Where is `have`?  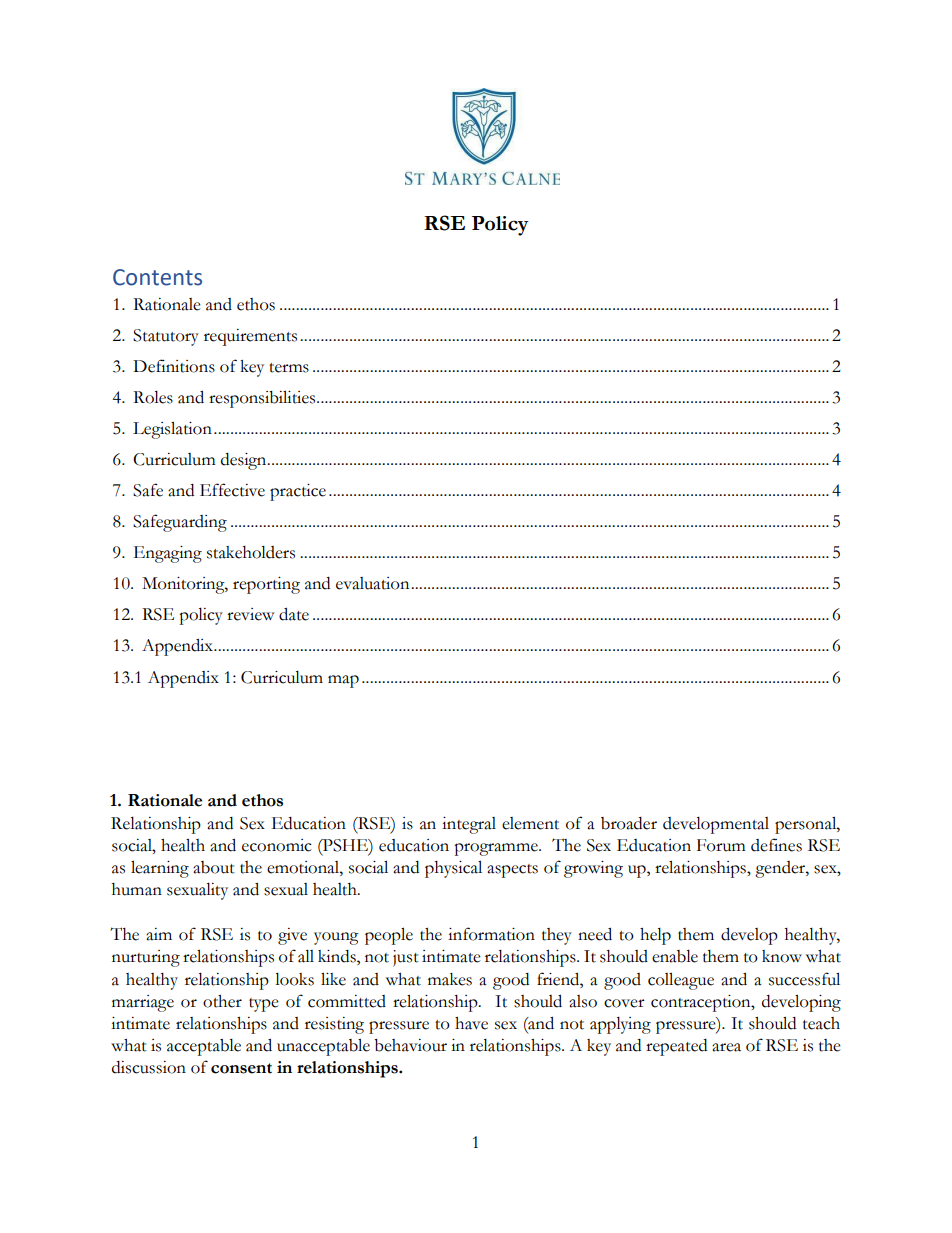 have is located at coordinates (471, 1023).
